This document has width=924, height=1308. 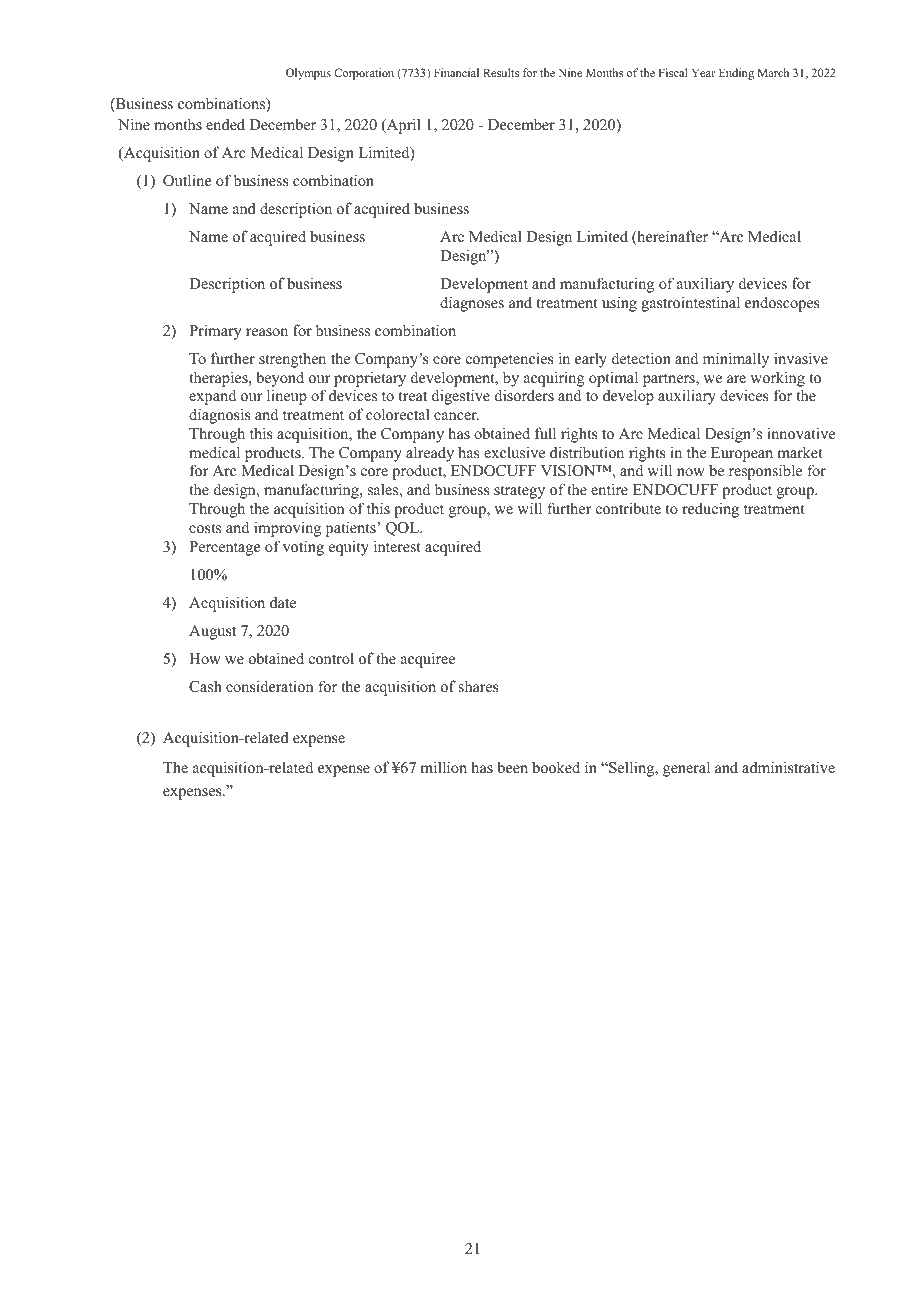 What do you see at coordinates (736, 74) in the document?
I see `Ending` at bounding box center [736, 74].
